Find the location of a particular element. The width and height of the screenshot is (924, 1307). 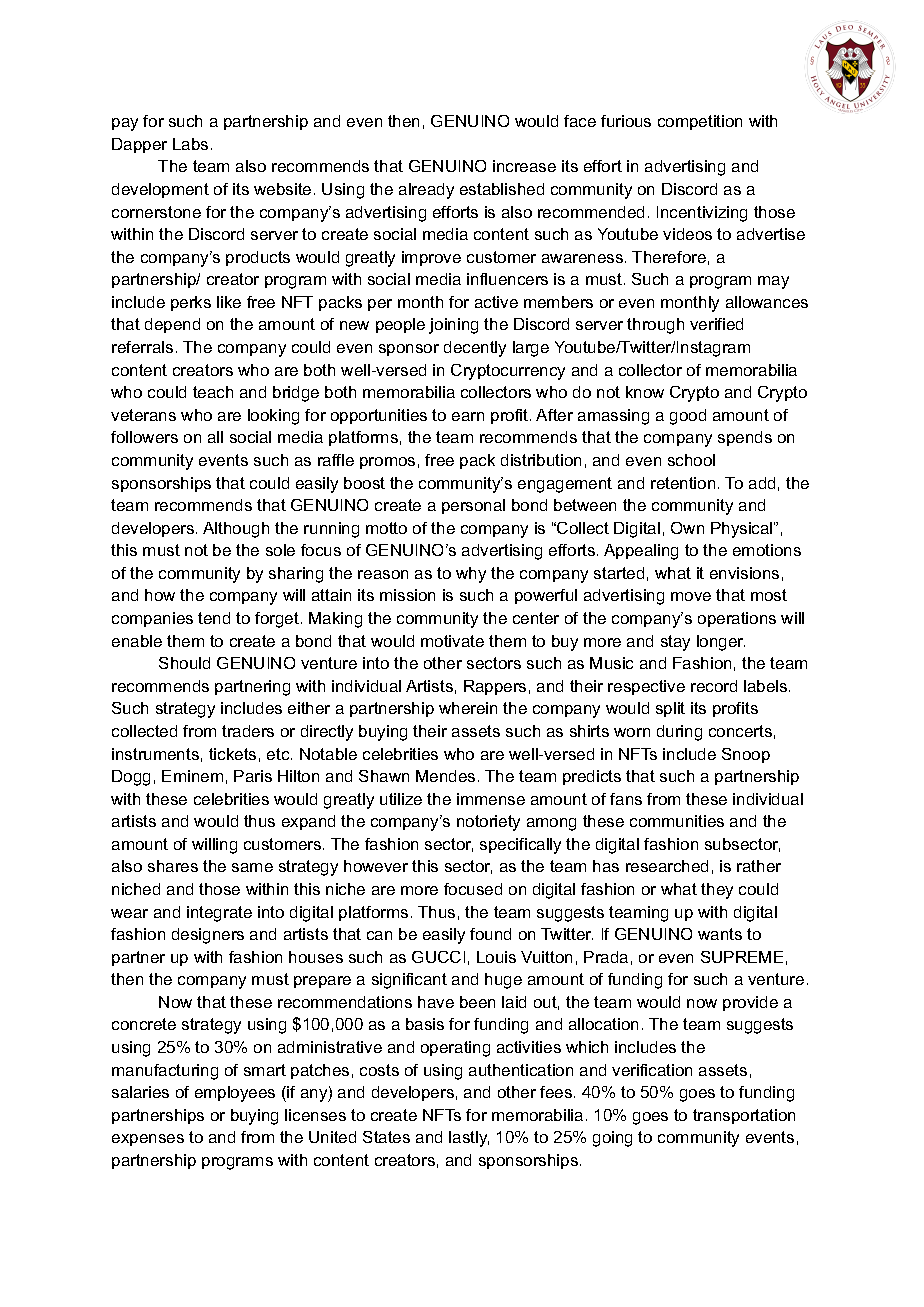

already is located at coordinates (426, 191).
